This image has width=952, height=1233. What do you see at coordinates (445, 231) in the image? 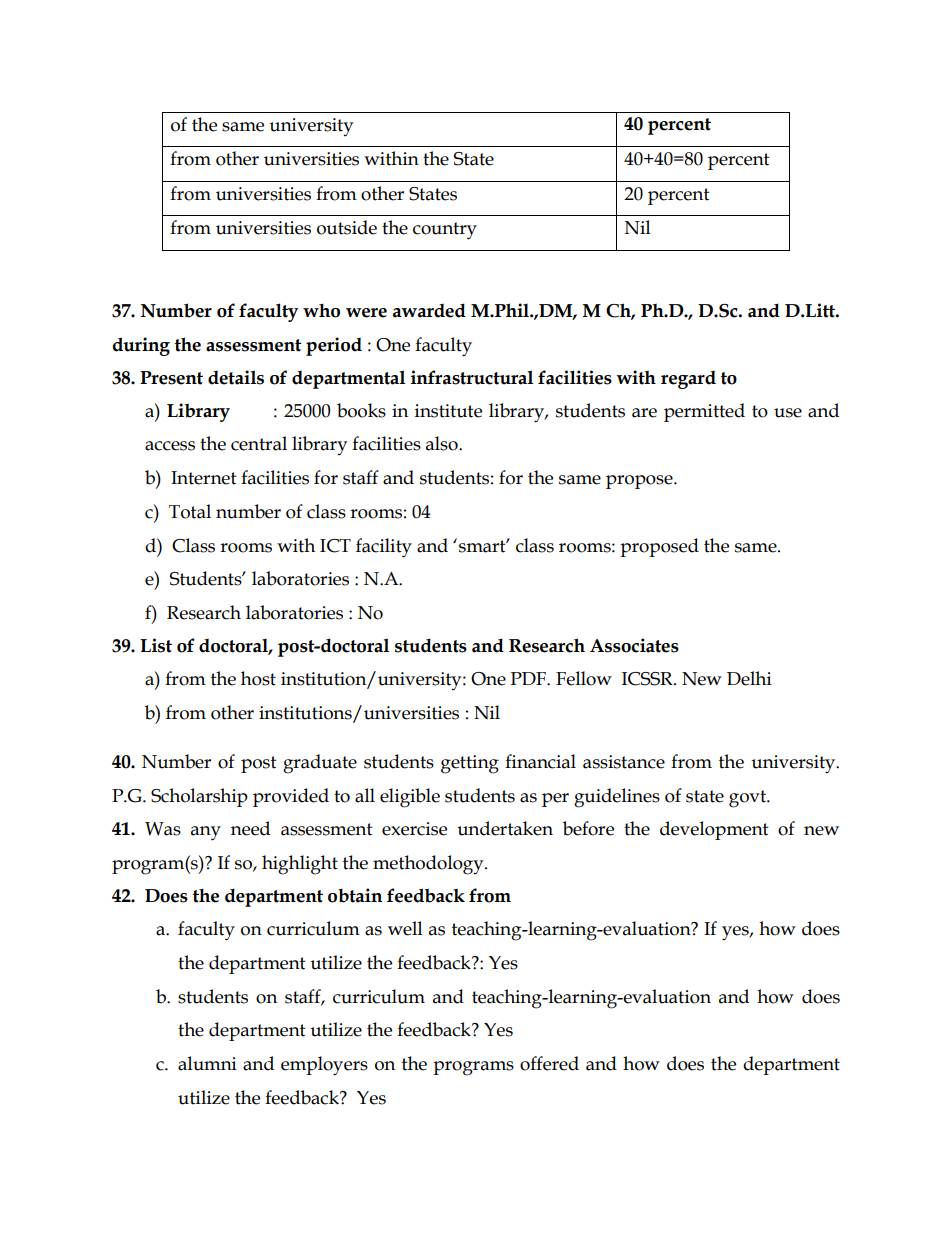
I see `country` at bounding box center [445, 231].
